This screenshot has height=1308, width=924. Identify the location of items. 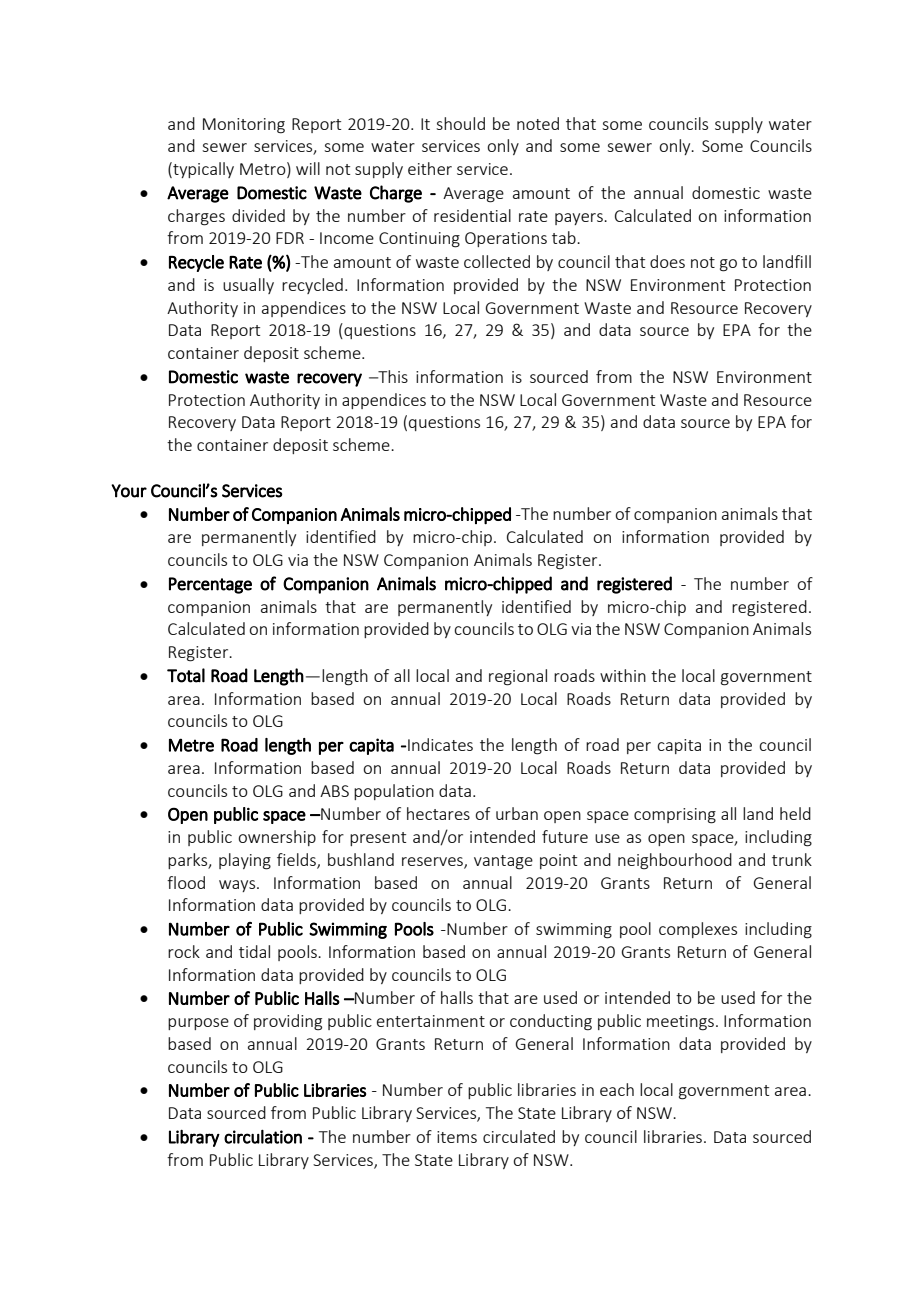
(457, 1137).
